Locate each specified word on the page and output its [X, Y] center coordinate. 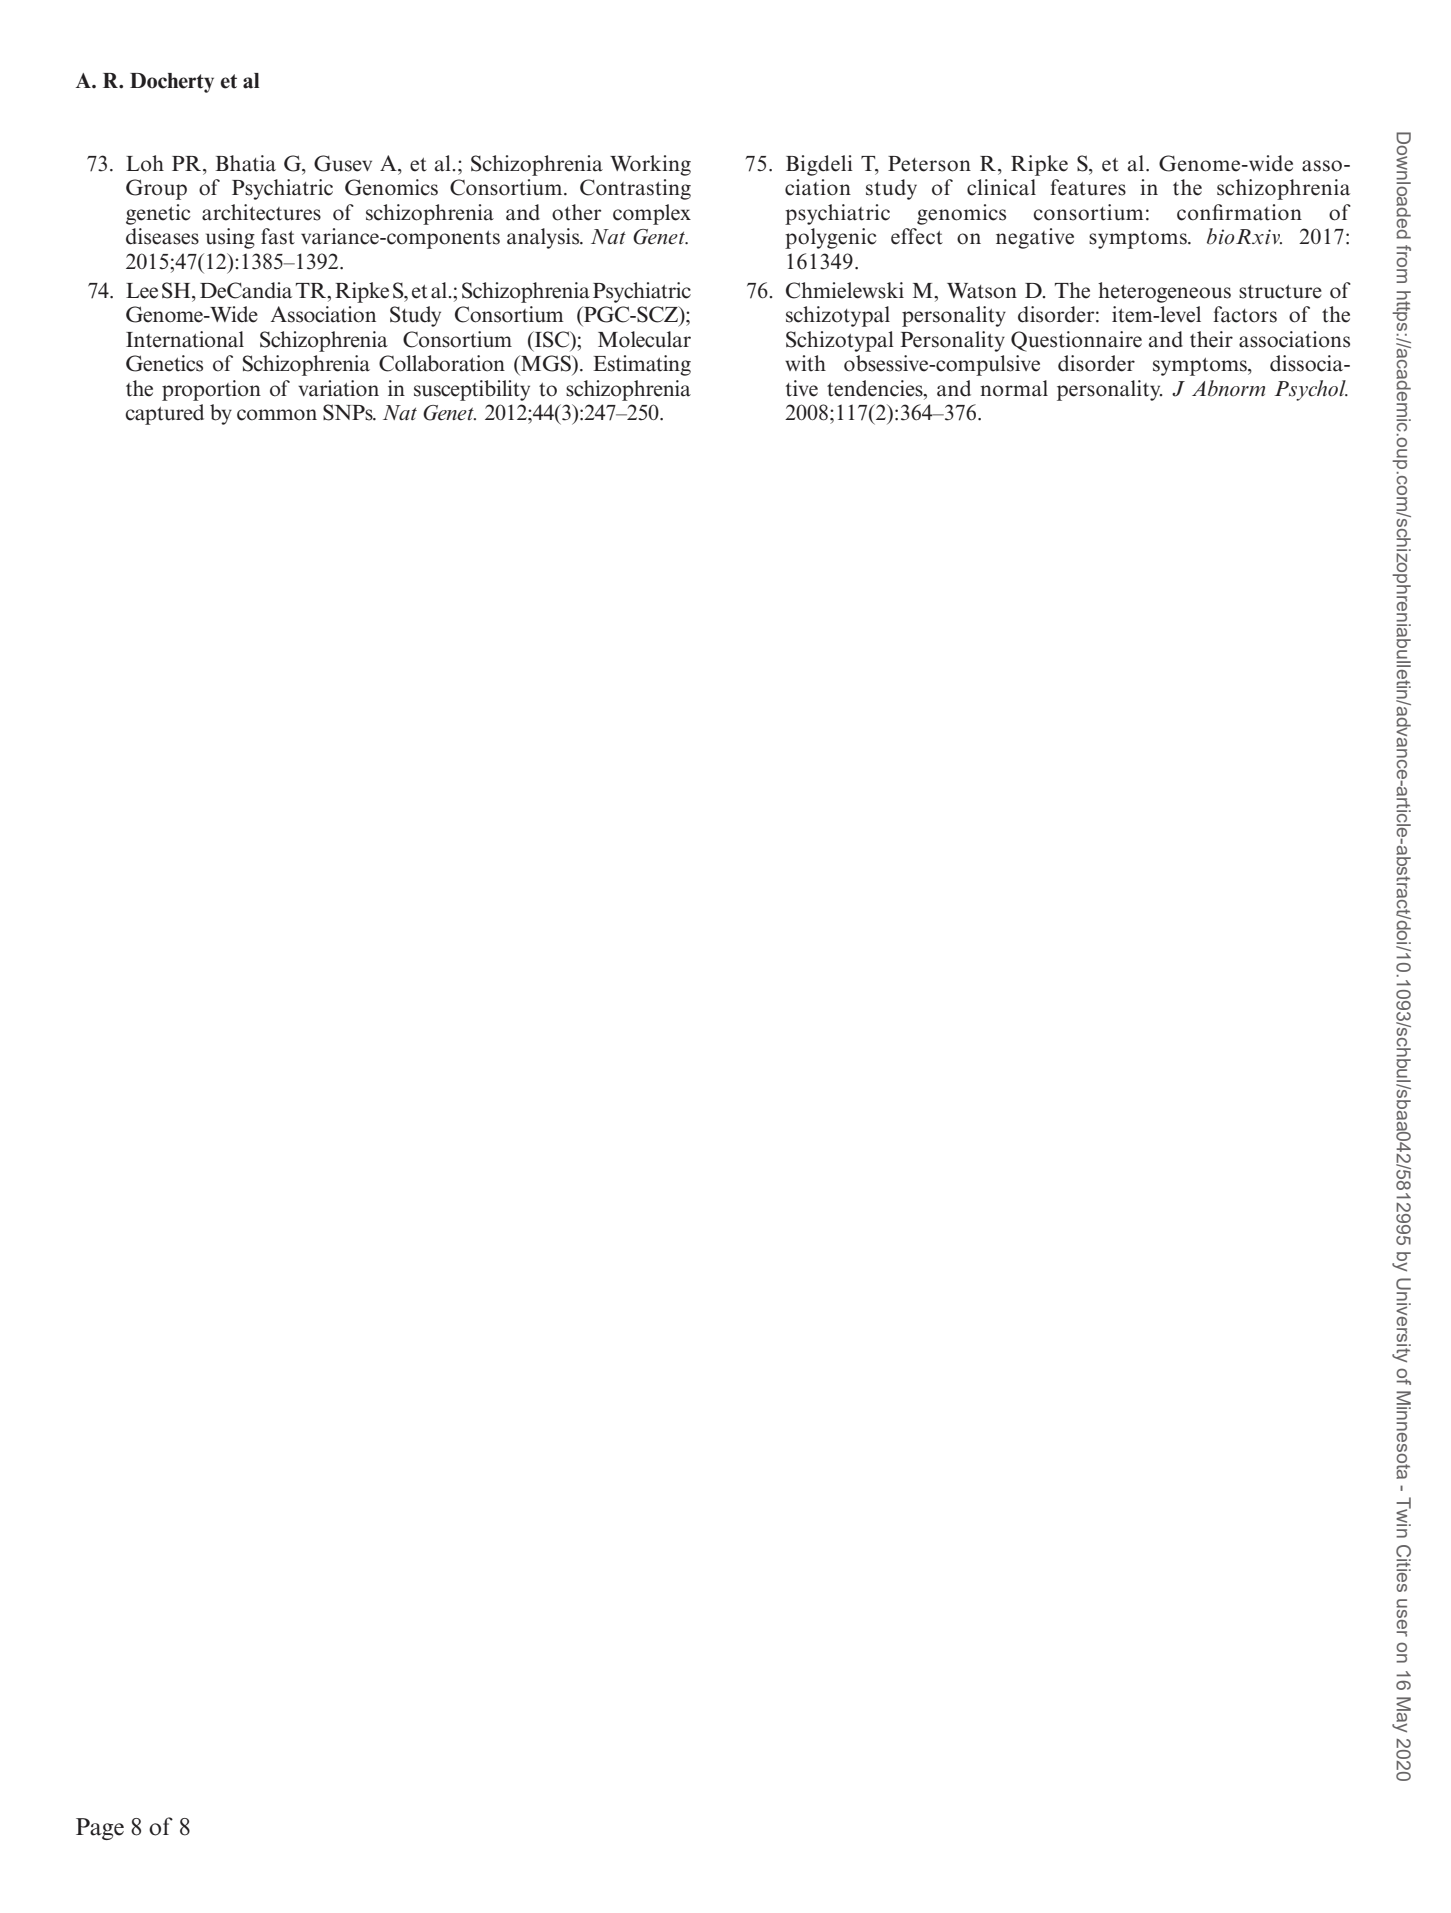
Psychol [1311, 390]
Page [100, 1829]
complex [652, 214]
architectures [261, 212]
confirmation [1239, 212]
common [277, 415]
